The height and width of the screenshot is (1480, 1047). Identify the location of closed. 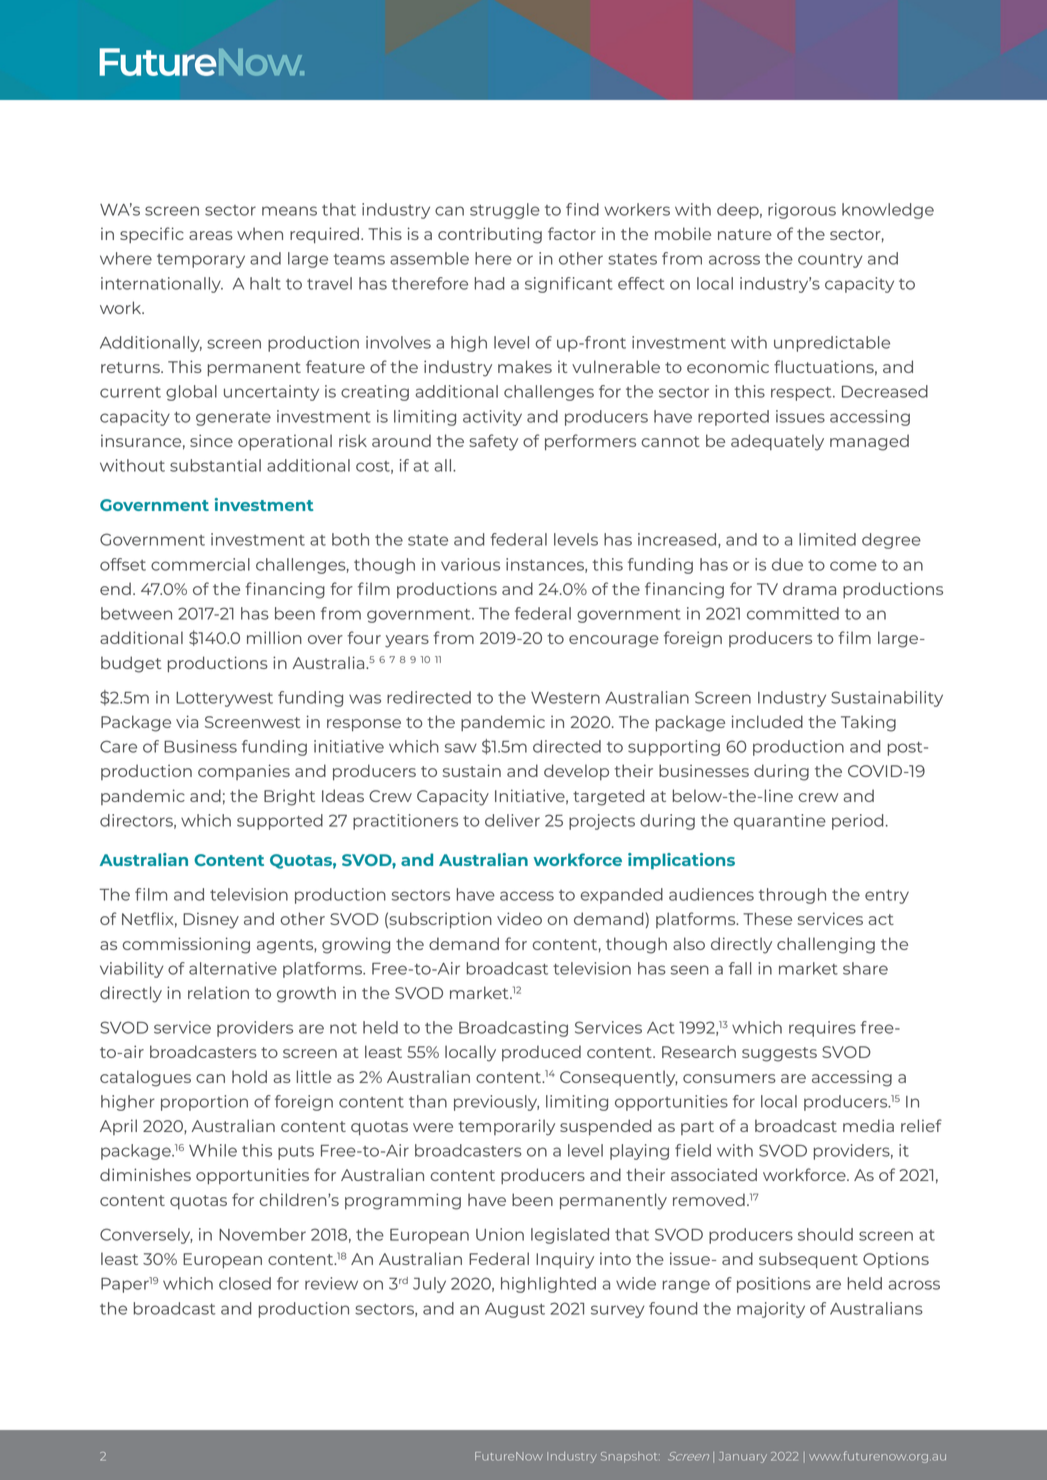
(245, 1283).
